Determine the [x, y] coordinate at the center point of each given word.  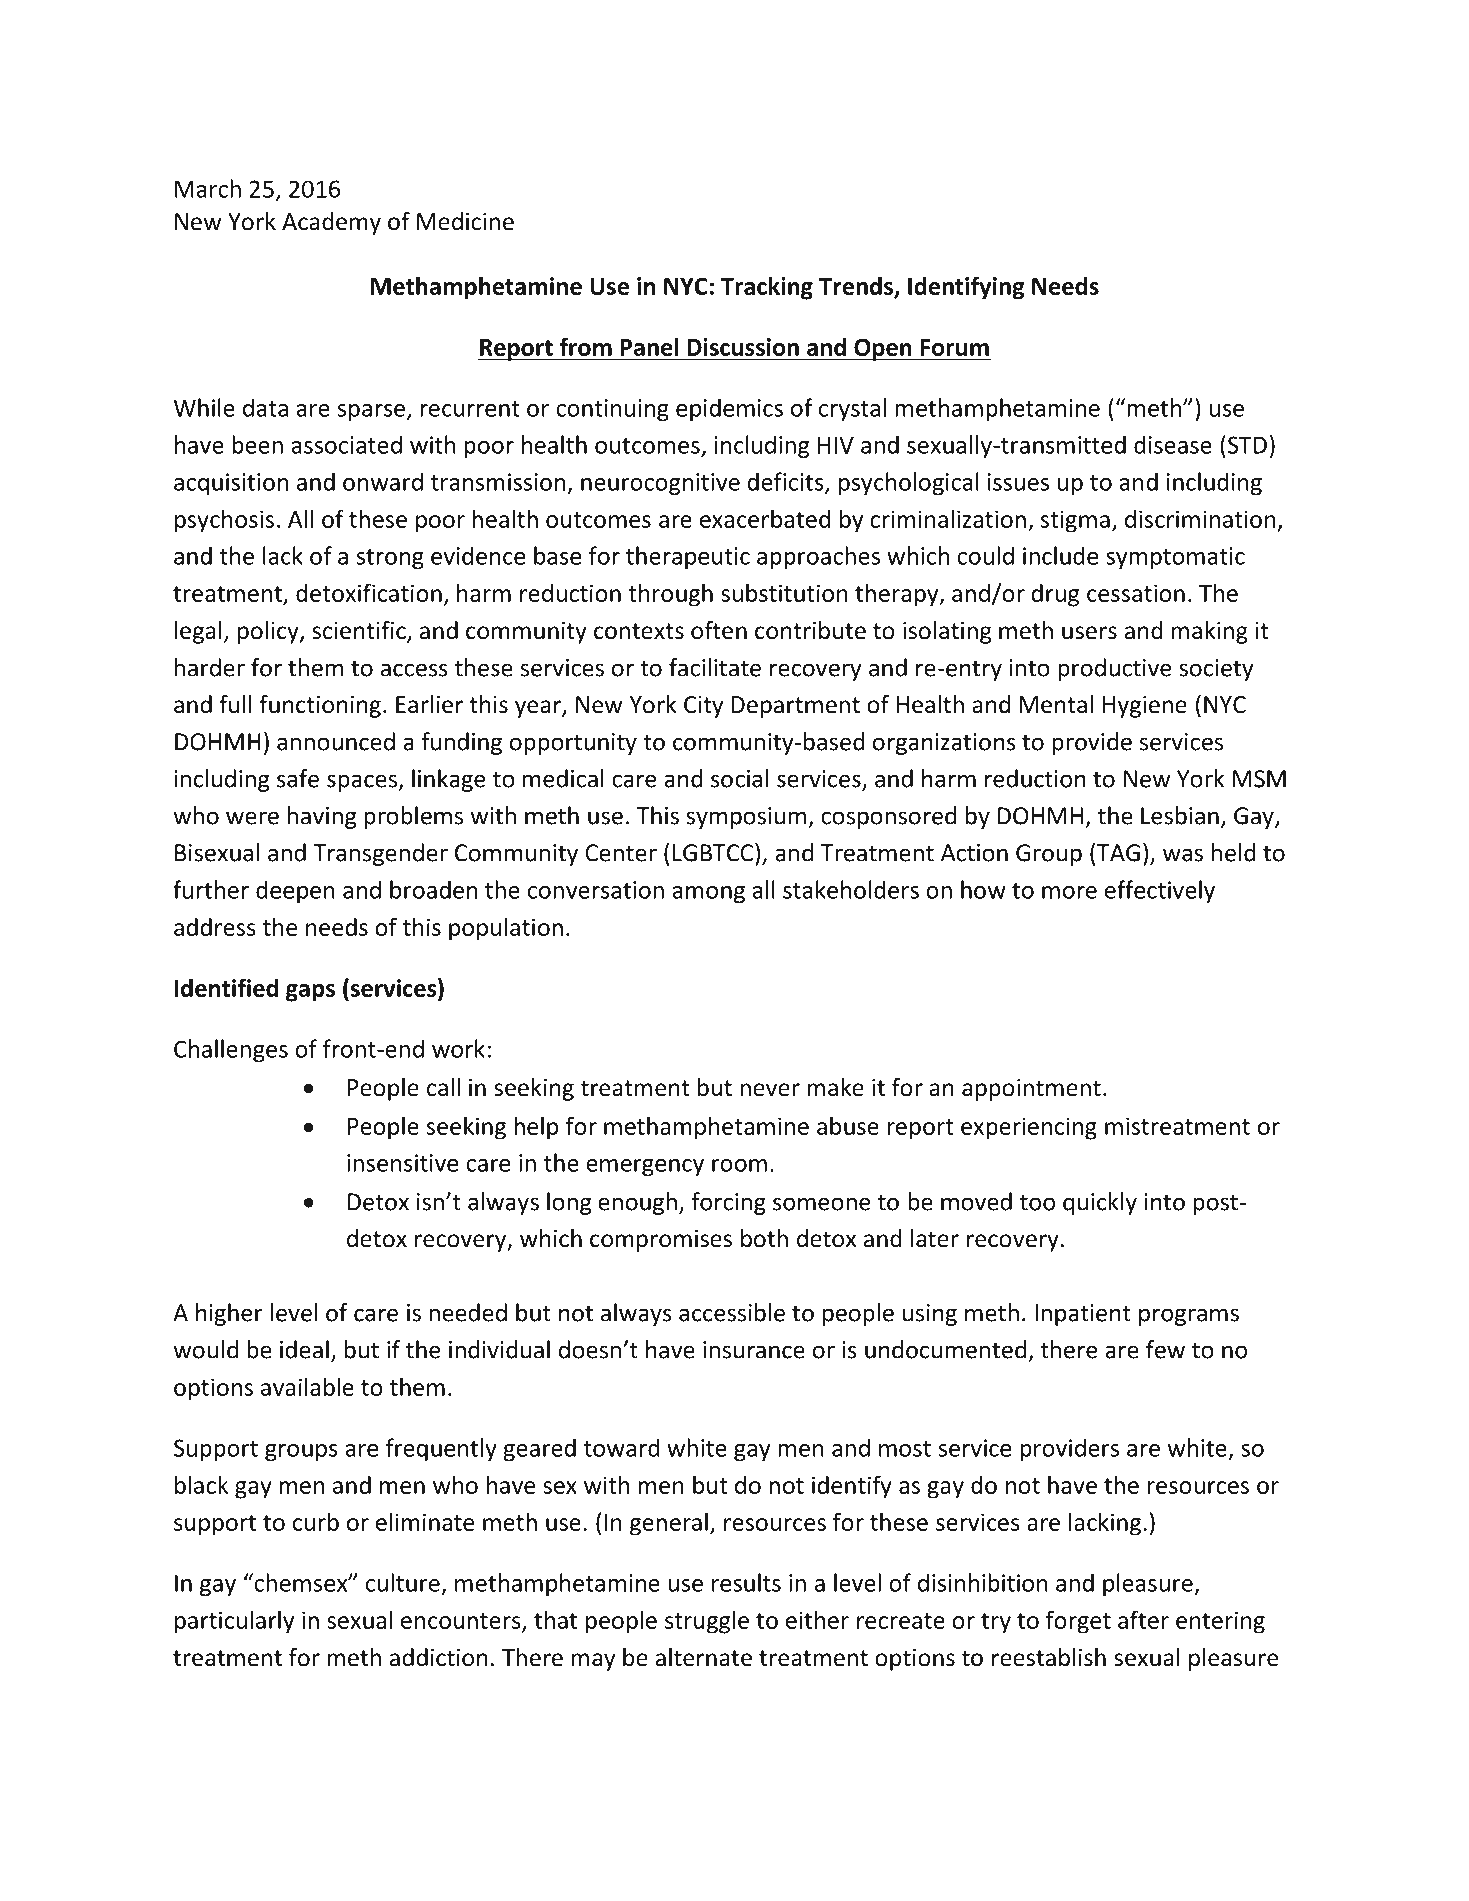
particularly [234, 1622]
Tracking [767, 288]
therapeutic [688, 558]
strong [390, 559]
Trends [857, 287]
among [708, 895]
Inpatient [1083, 1315]
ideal [304, 1349]
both [764, 1238]
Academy [331, 223]
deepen [295, 892]
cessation [1136, 593]
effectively [1160, 891]
